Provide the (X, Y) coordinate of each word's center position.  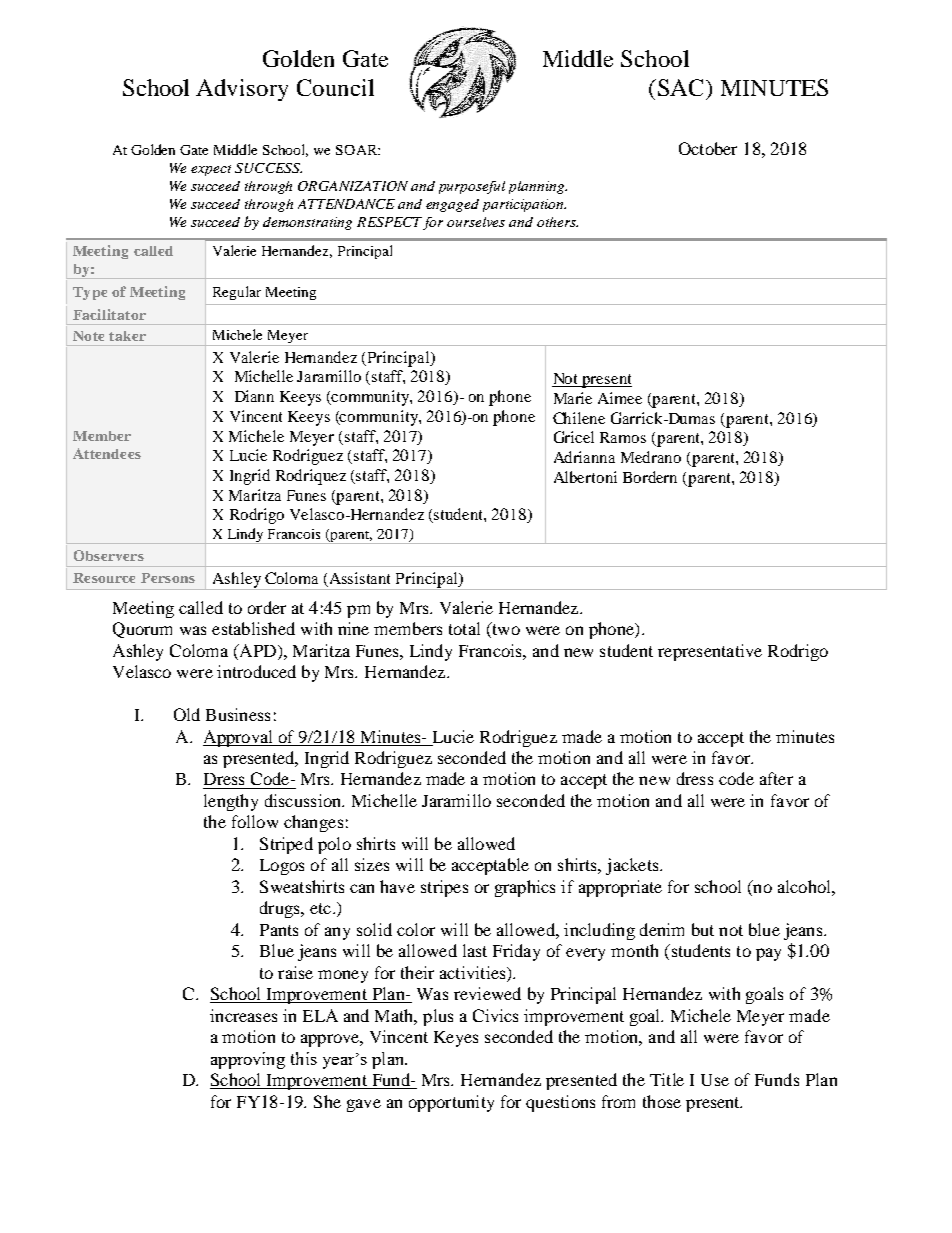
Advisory (242, 90)
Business (238, 714)
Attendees (107, 453)
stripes (444, 888)
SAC (681, 87)
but (703, 929)
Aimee (620, 398)
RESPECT (390, 223)
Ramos (623, 437)
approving (248, 1060)
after (776, 778)
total (464, 628)
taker (127, 336)
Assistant (360, 578)
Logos (282, 867)
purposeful (472, 187)
